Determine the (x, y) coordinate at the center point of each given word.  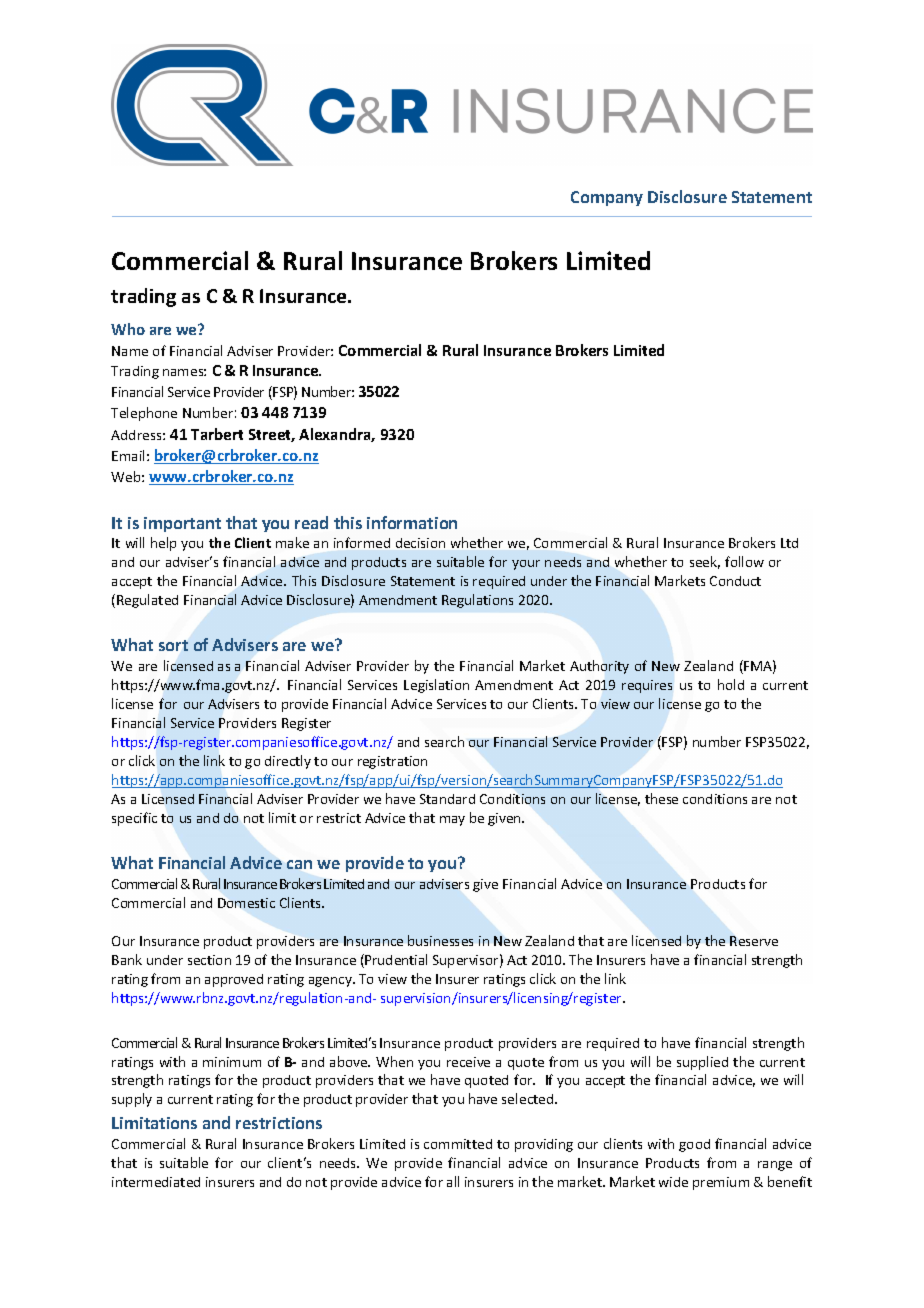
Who (128, 329)
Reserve (754, 941)
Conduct (735, 581)
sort (173, 645)
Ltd (789, 543)
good (694, 1145)
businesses (440, 940)
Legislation (436, 686)
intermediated (156, 1182)
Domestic (246, 903)
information (412, 522)
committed (458, 1144)
